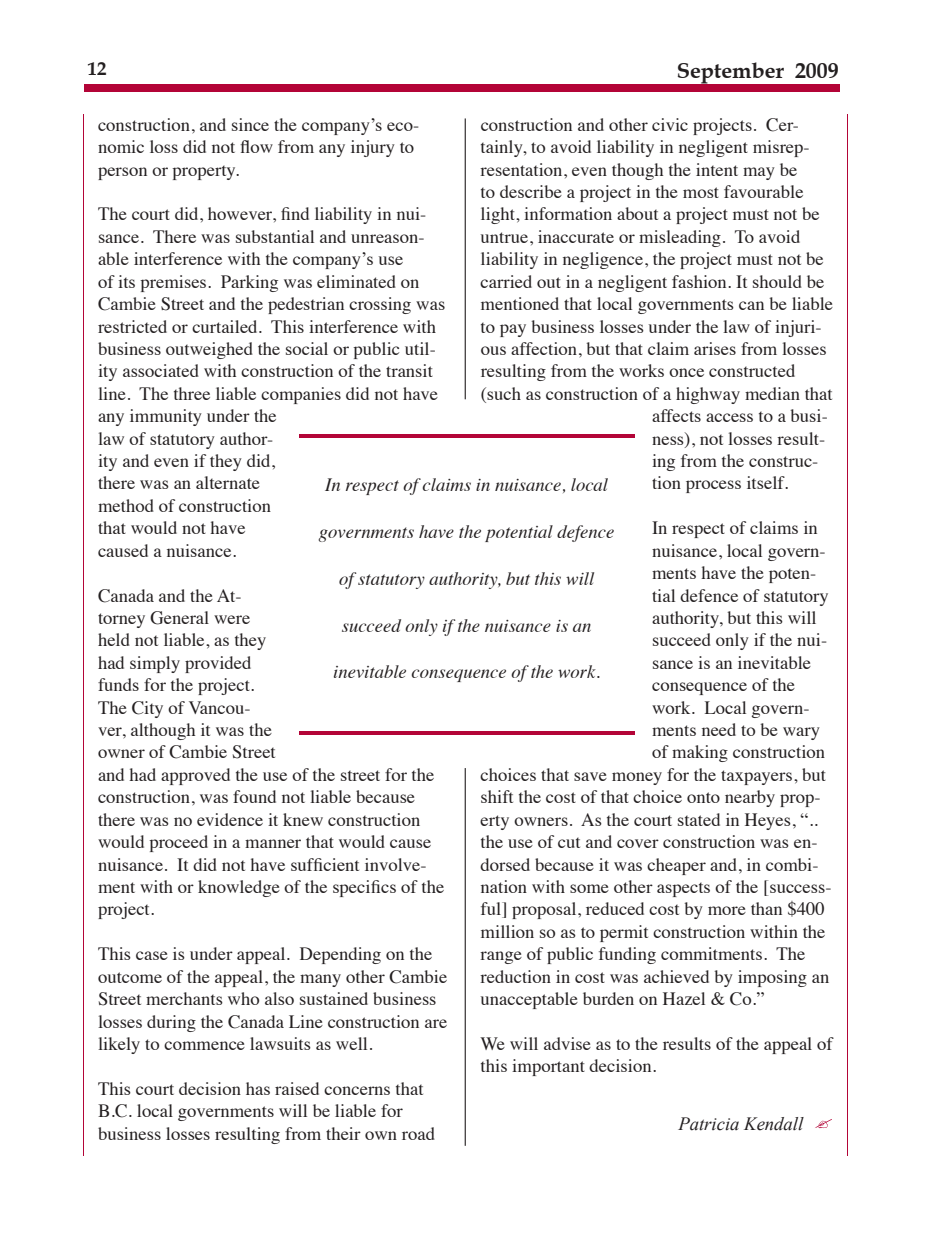 Image resolution: width=952 pixels, height=1233 pixels. Describe the element at coordinates (239, 888) in the page. I see `knowledge` at that location.
